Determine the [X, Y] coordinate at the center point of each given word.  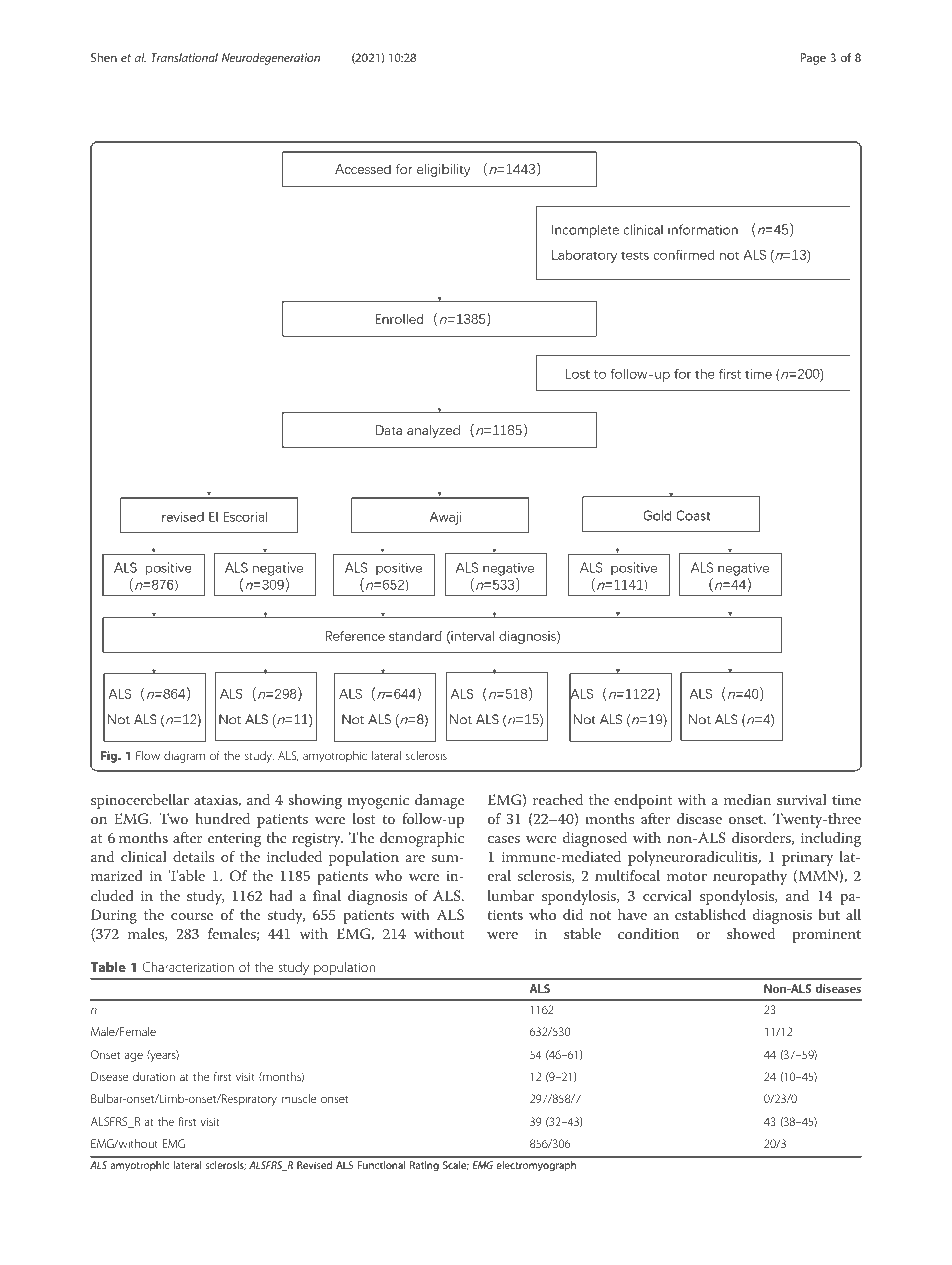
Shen [104, 57]
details [193, 856]
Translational [184, 57]
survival [802, 799]
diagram [184, 757]
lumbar [511, 895]
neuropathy [750, 877]
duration [154, 1076]
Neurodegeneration [271, 59]
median [748, 799]
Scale [456, 1165]
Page [813, 59]
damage [439, 801]
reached [558, 799]
